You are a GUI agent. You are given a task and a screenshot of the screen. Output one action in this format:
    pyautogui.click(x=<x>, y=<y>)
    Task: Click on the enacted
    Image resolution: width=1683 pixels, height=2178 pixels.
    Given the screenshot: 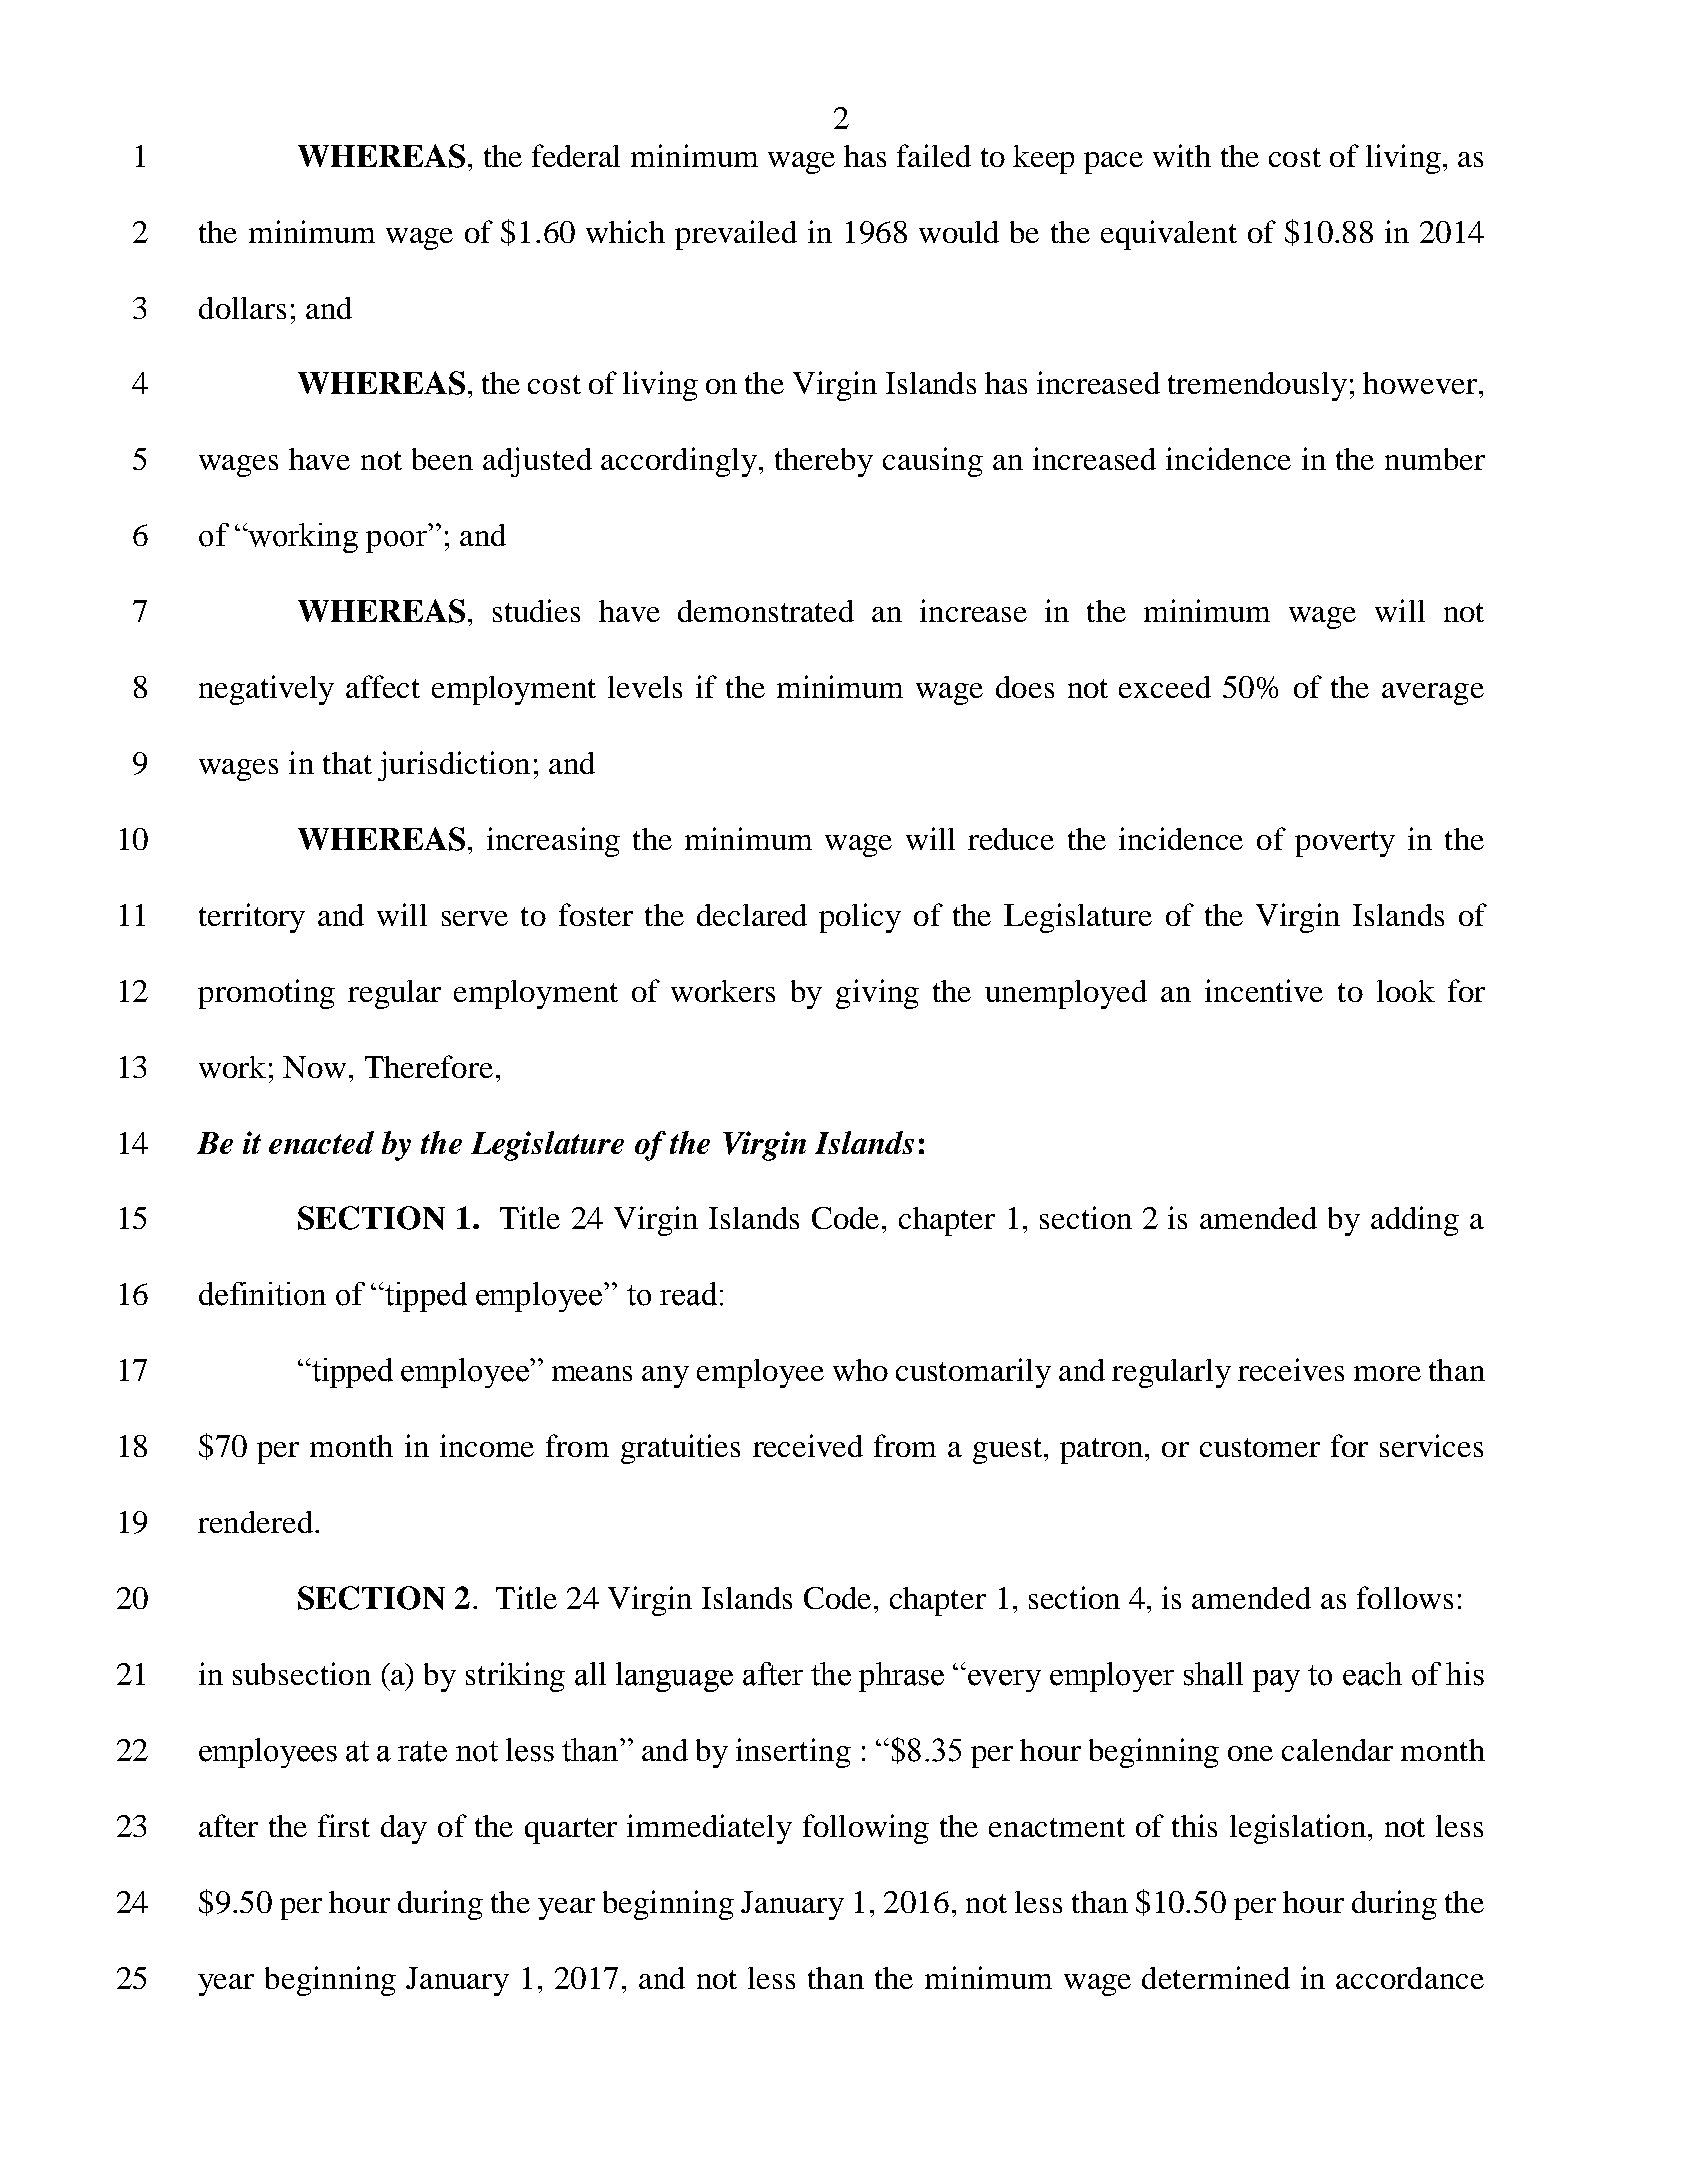 What is the action you would take?
    pyautogui.click(x=321, y=1142)
